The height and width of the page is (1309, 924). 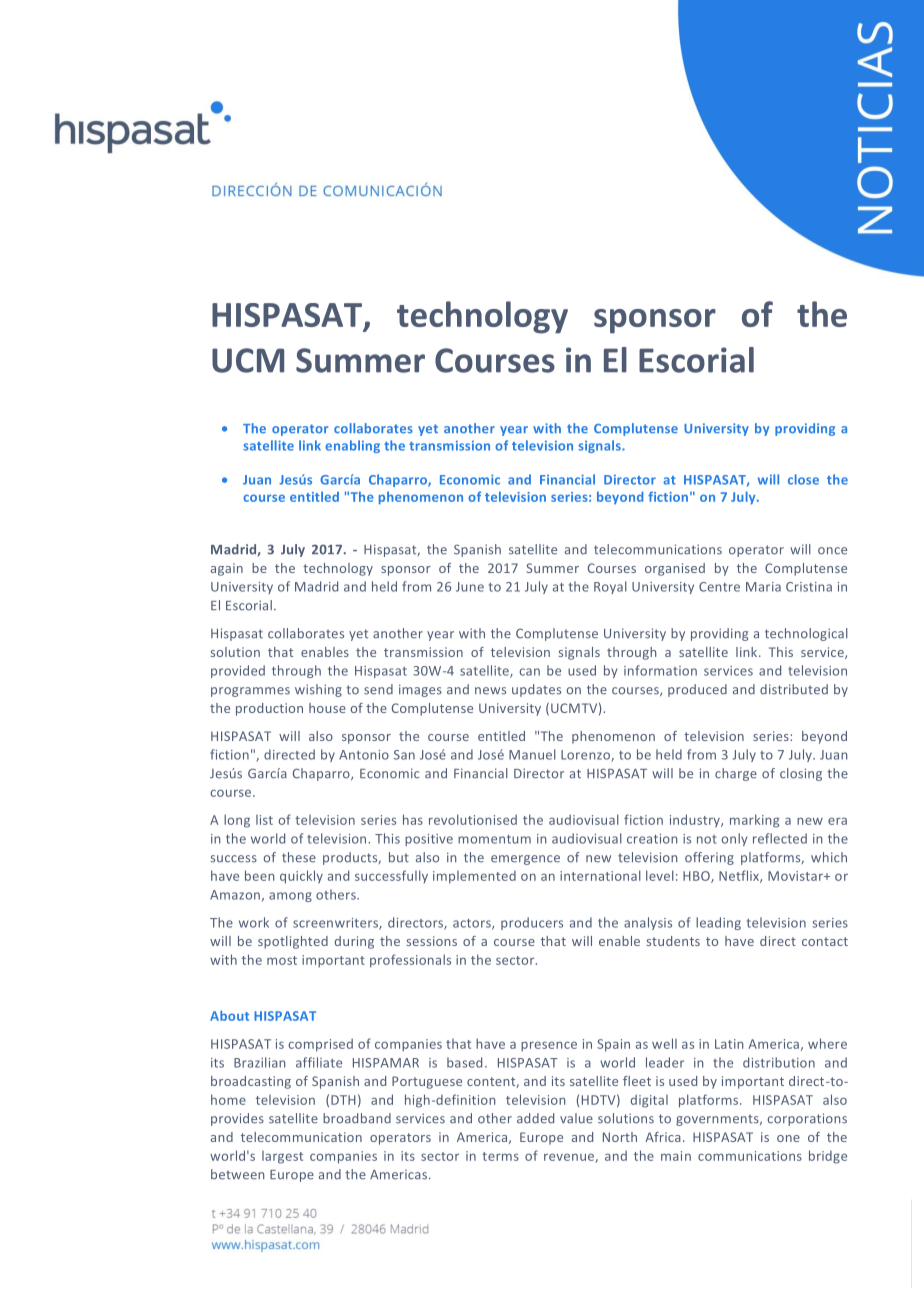 I want to click on Maria, so click(x=763, y=587).
